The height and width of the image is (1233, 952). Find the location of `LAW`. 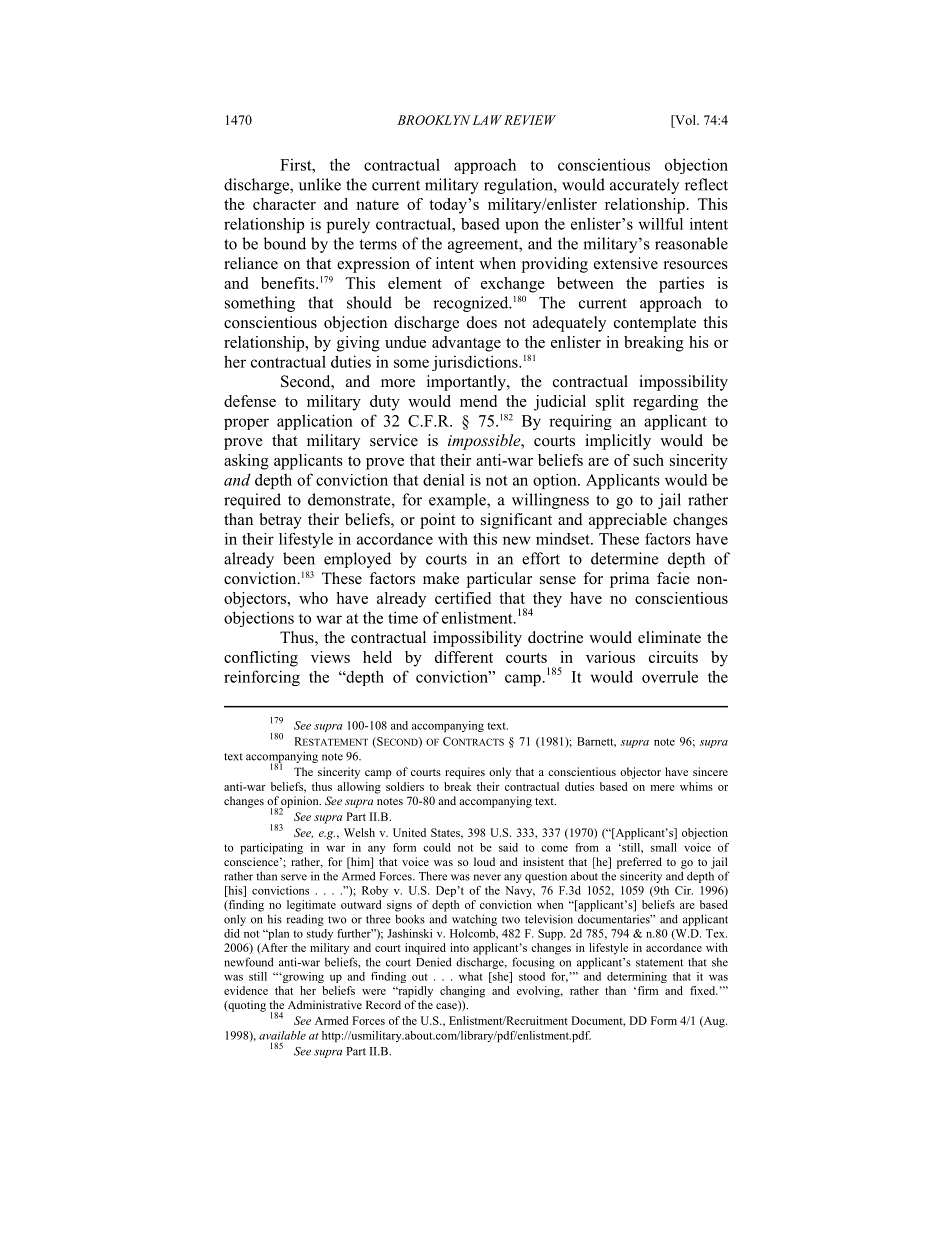

LAW is located at coordinates (487, 120).
